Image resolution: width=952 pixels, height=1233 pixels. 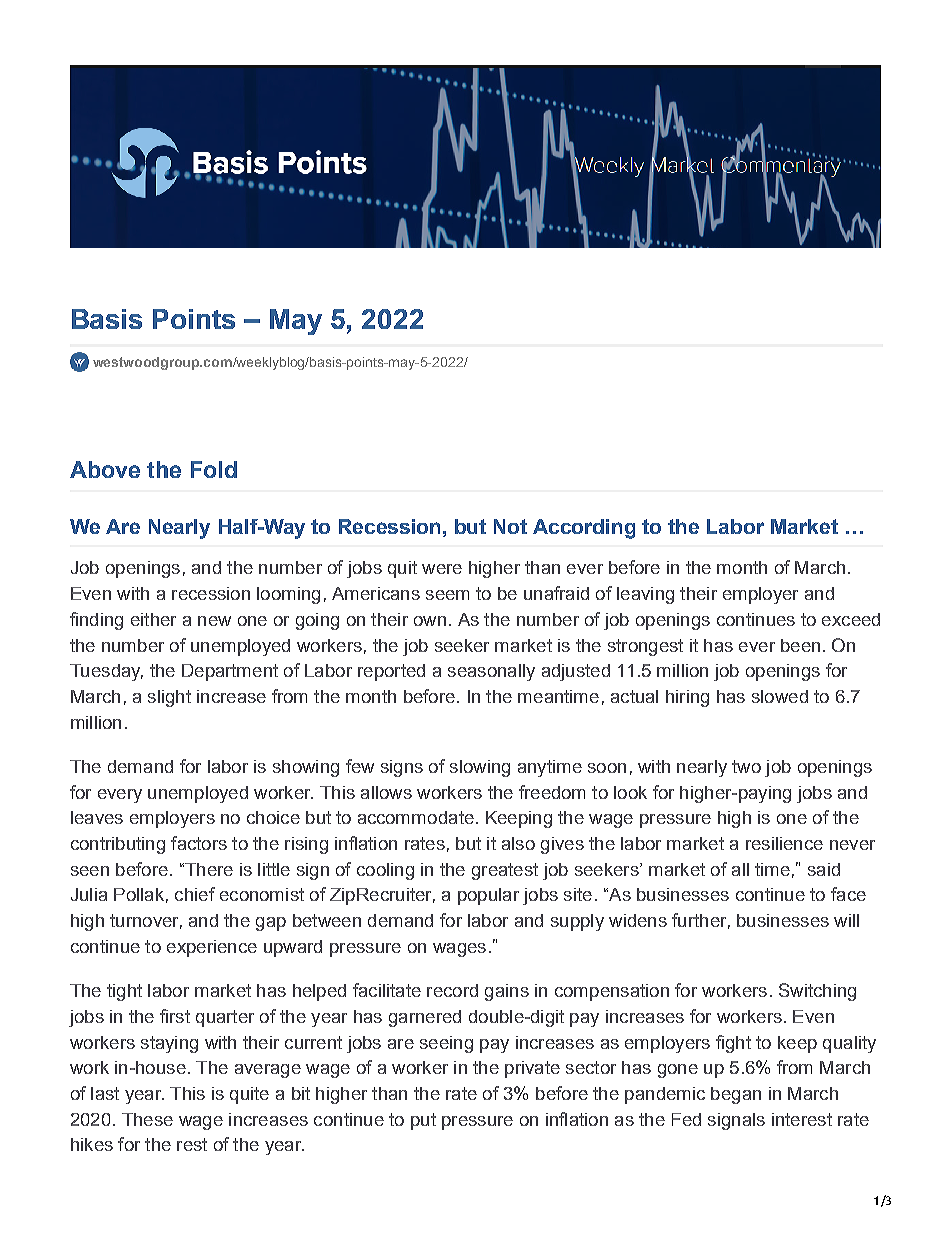 I want to click on Fold, so click(x=214, y=469).
